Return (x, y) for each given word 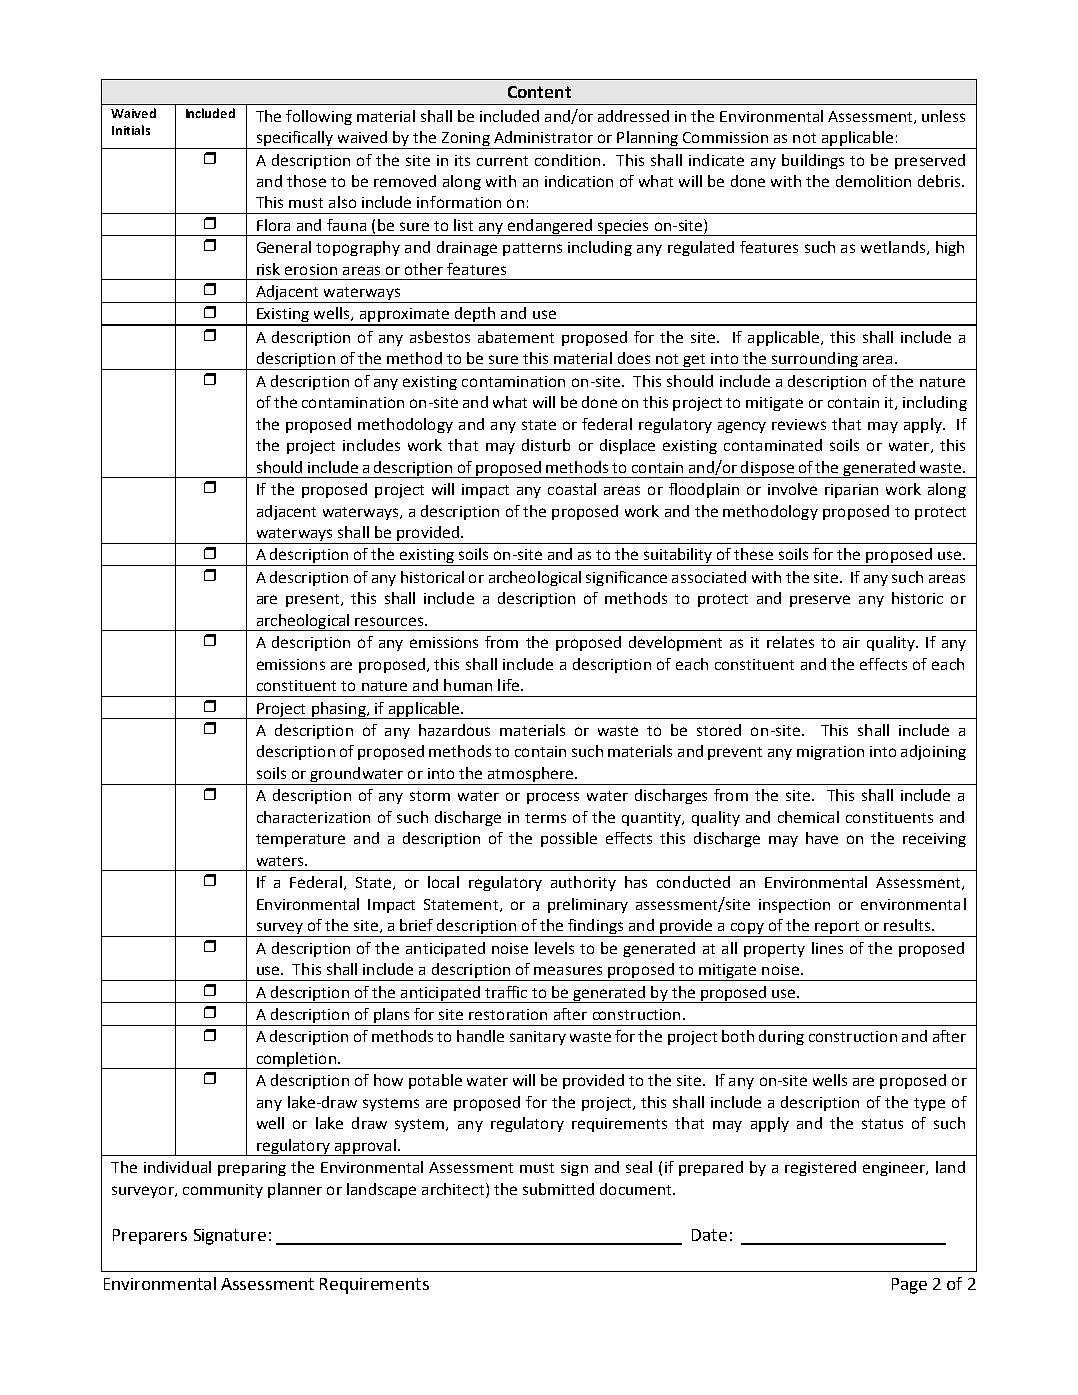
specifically (294, 140)
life (508, 685)
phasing (338, 710)
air (851, 642)
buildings (813, 161)
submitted (558, 1189)
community (223, 1191)
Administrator (543, 137)
